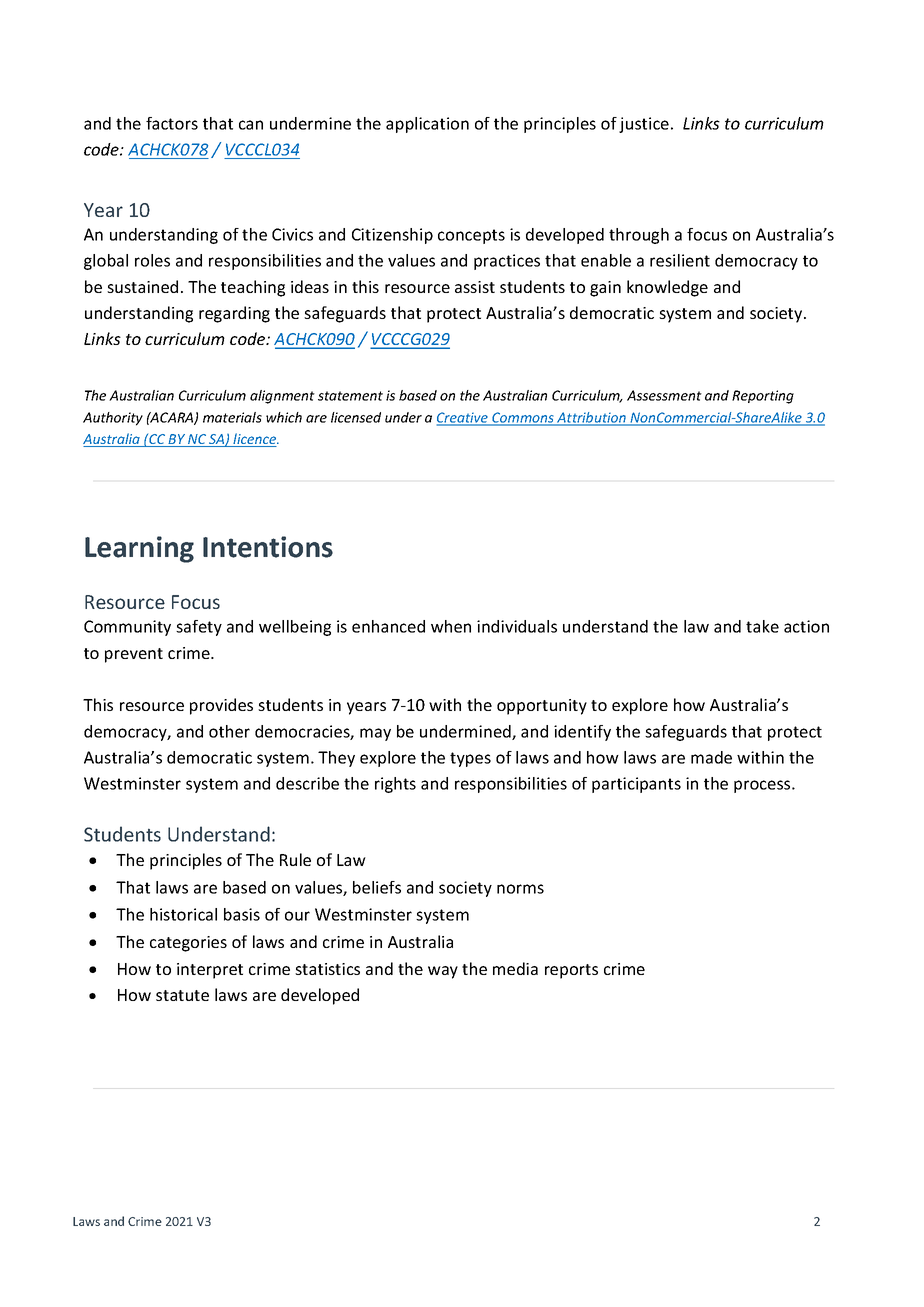 The image size is (924, 1307). I want to click on factors, so click(172, 123).
